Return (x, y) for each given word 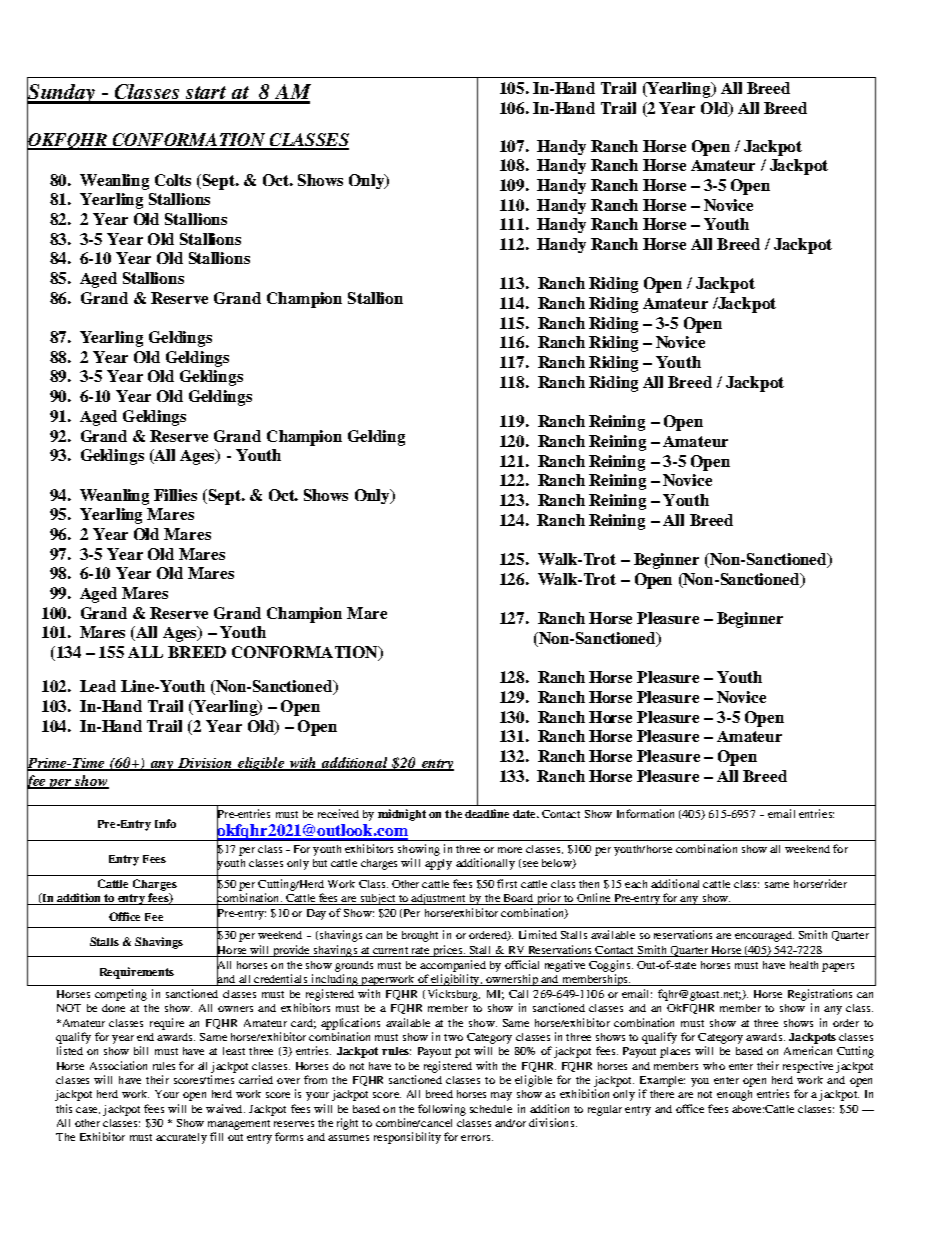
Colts (173, 180)
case (88, 1110)
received (338, 813)
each (636, 884)
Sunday (62, 93)
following (442, 1110)
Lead (98, 686)
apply (438, 864)
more (510, 850)
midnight (402, 815)
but (320, 863)
